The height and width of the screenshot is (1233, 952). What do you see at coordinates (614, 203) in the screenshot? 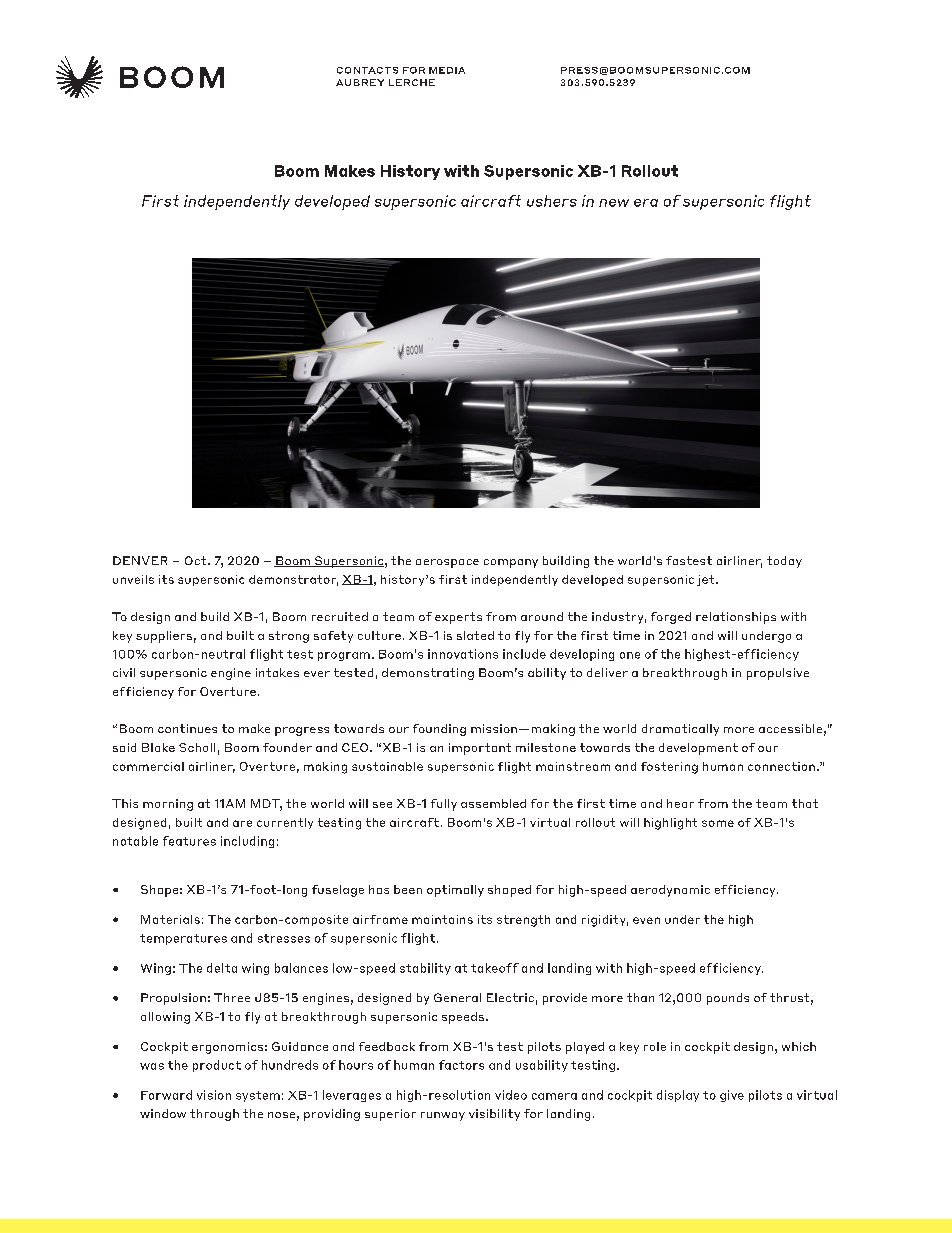
I see `new` at bounding box center [614, 203].
